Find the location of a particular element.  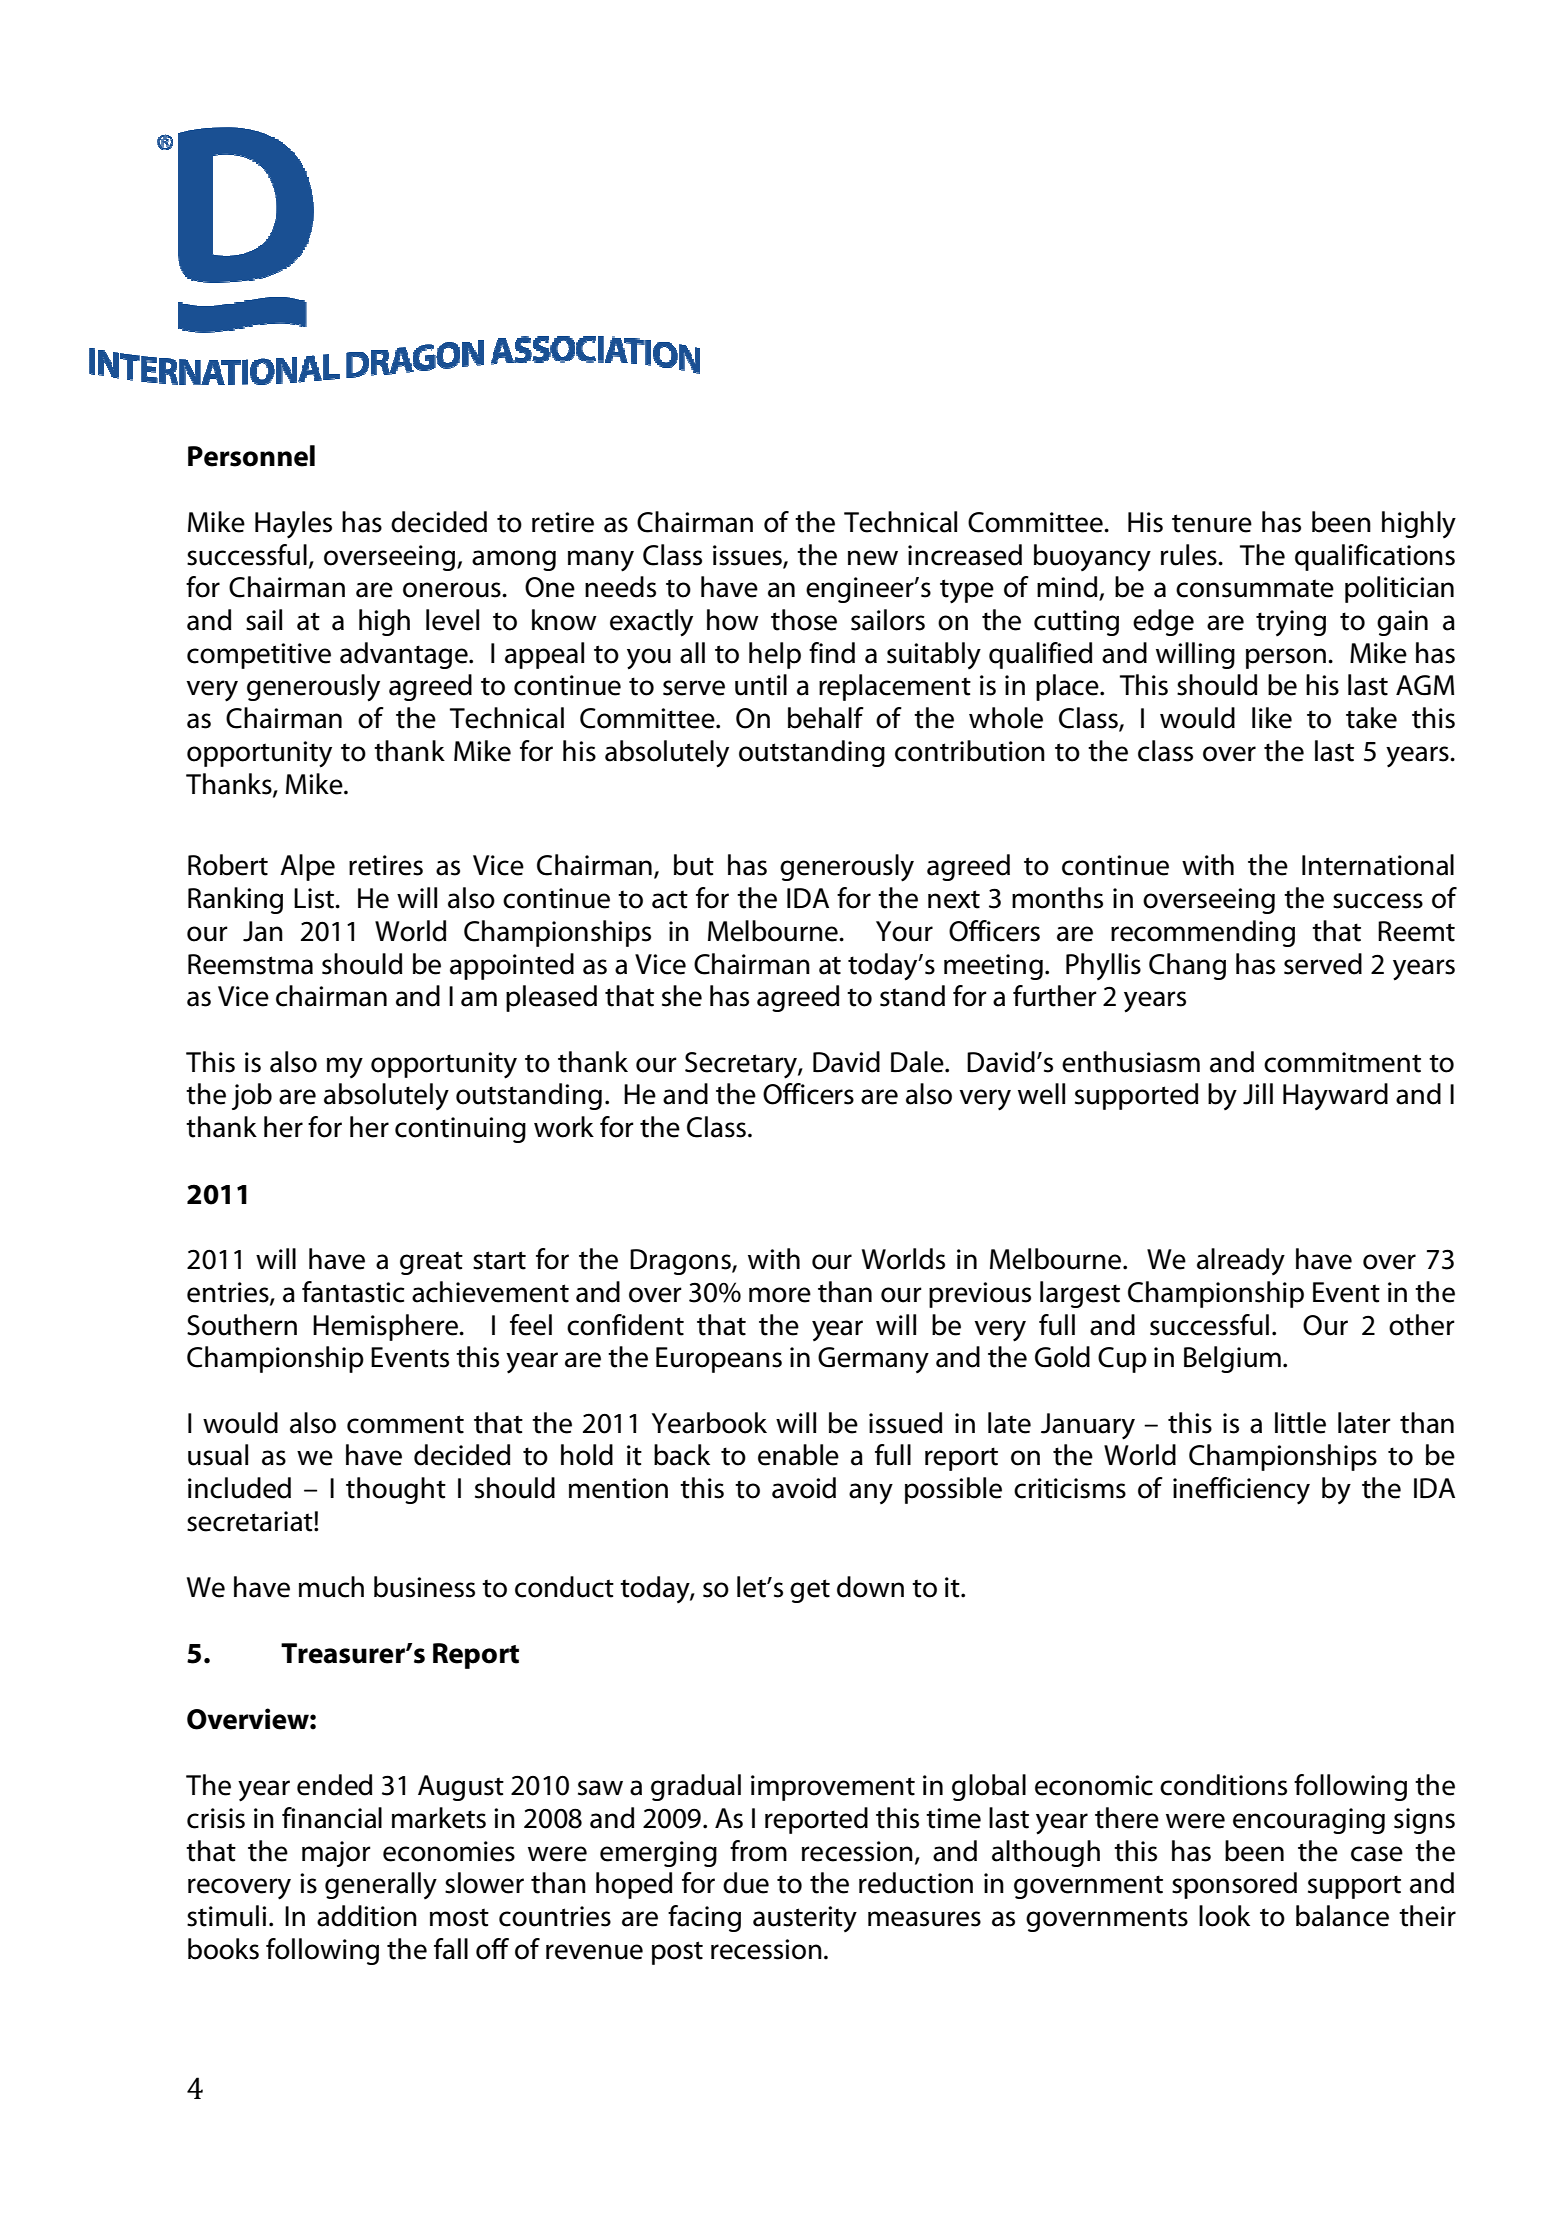

new is located at coordinates (873, 558).
